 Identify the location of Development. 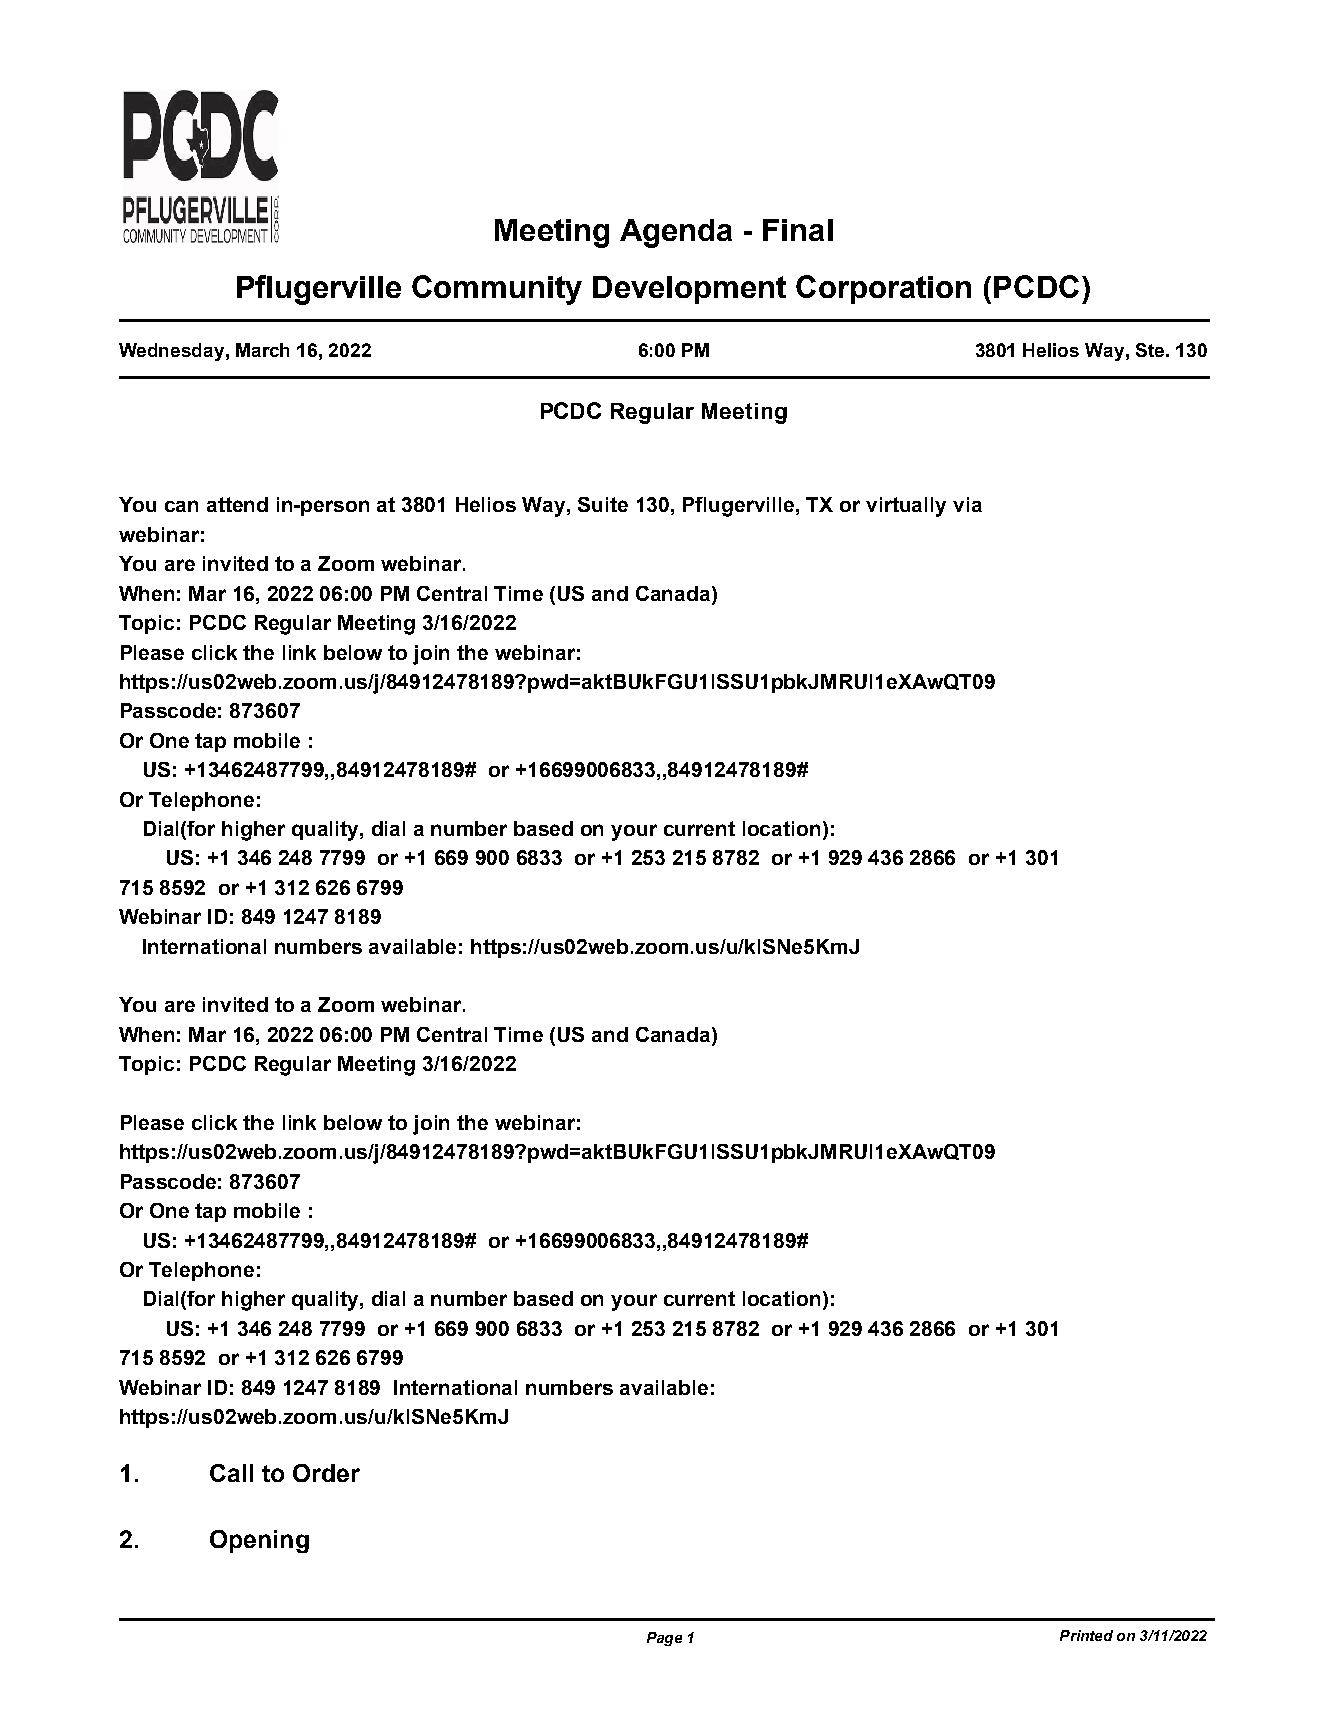
(689, 290).
